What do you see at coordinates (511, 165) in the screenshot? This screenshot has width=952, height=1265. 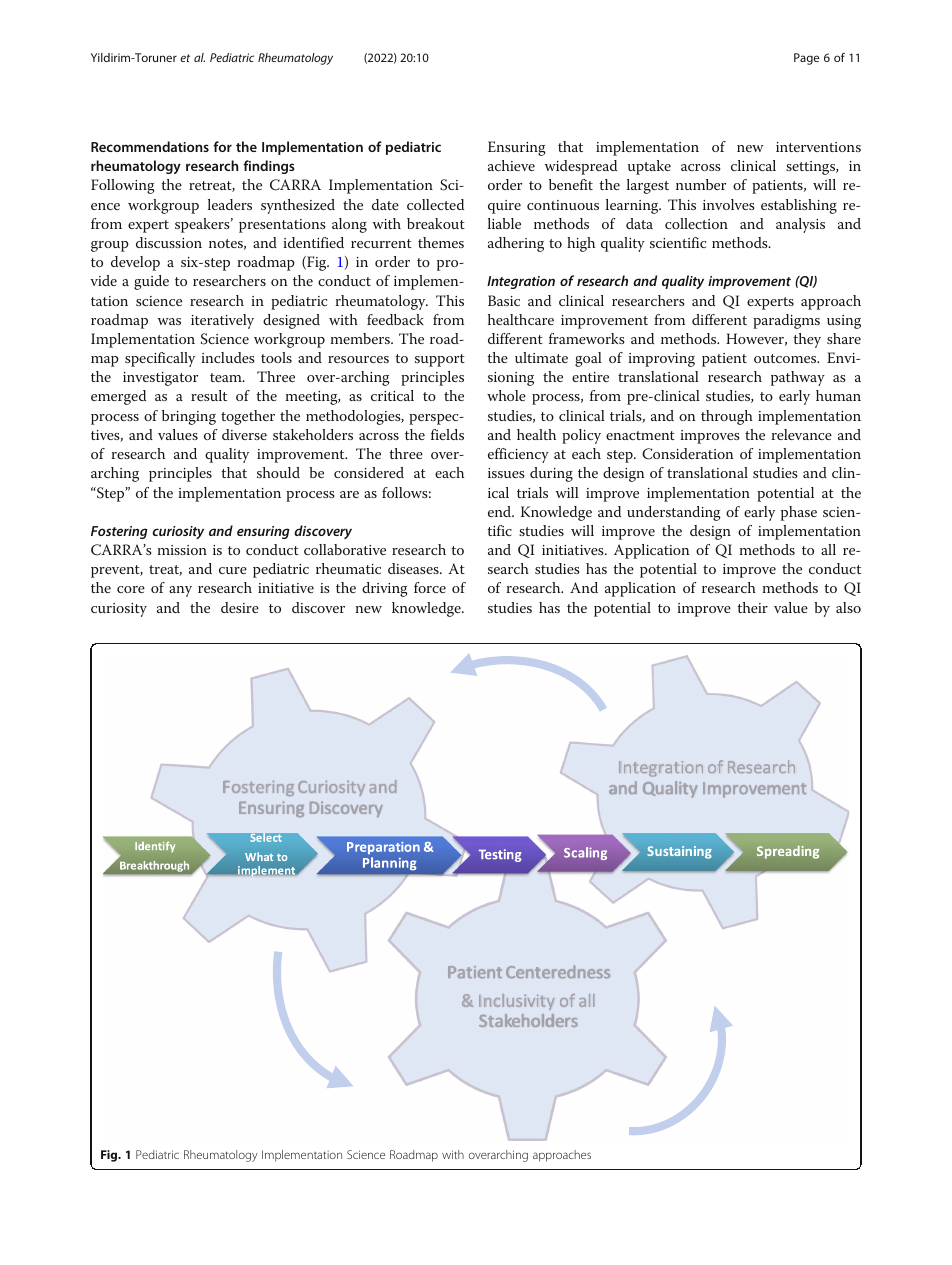 I see `achieve` at bounding box center [511, 165].
